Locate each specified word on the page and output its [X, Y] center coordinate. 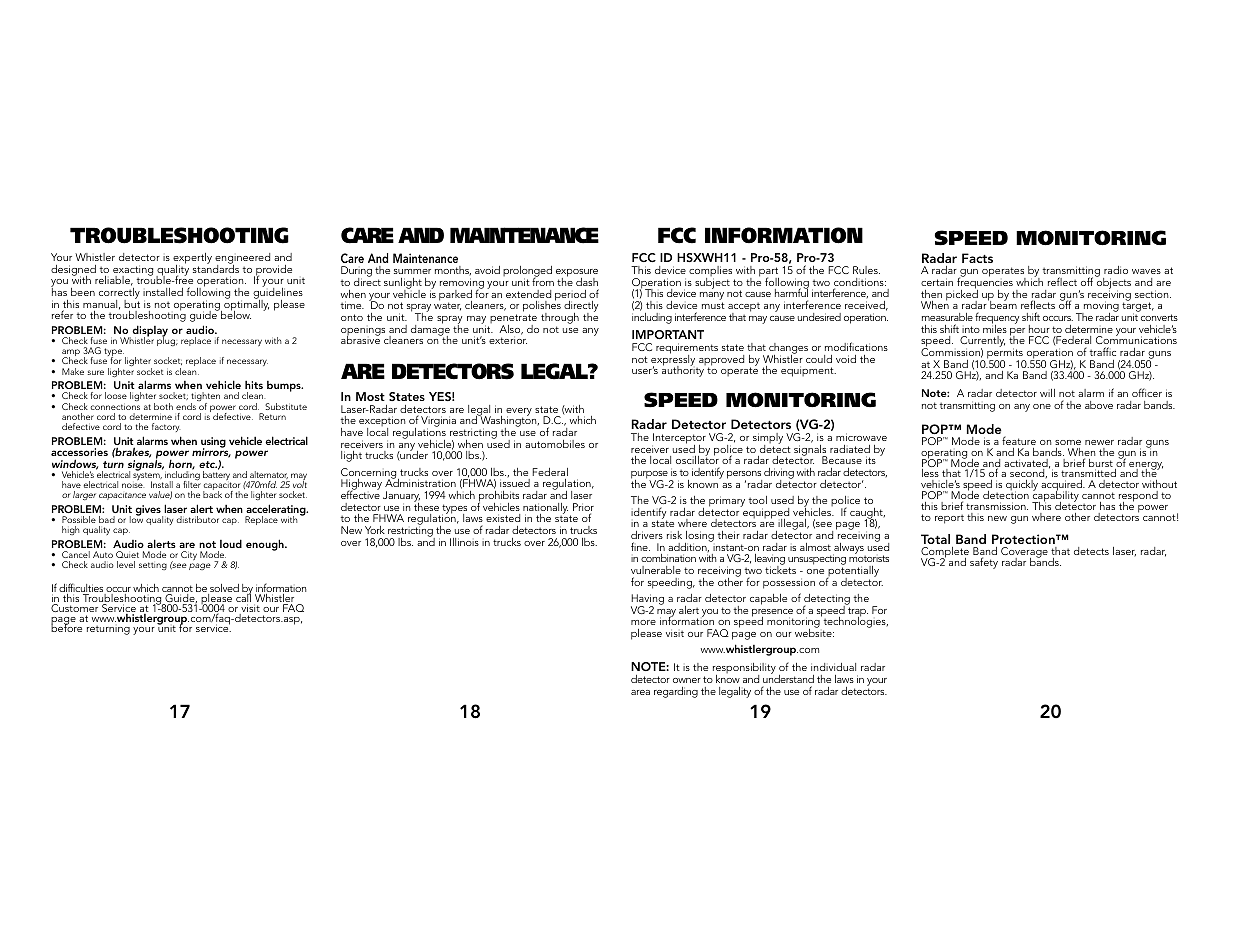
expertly [192, 260]
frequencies [985, 284]
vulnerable [656, 570]
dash [587, 282]
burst [1101, 464]
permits [1006, 355]
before [66, 627]
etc [208, 464]
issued [515, 483]
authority [684, 370]
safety [984, 563]
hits [254, 385]
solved [223, 589]
